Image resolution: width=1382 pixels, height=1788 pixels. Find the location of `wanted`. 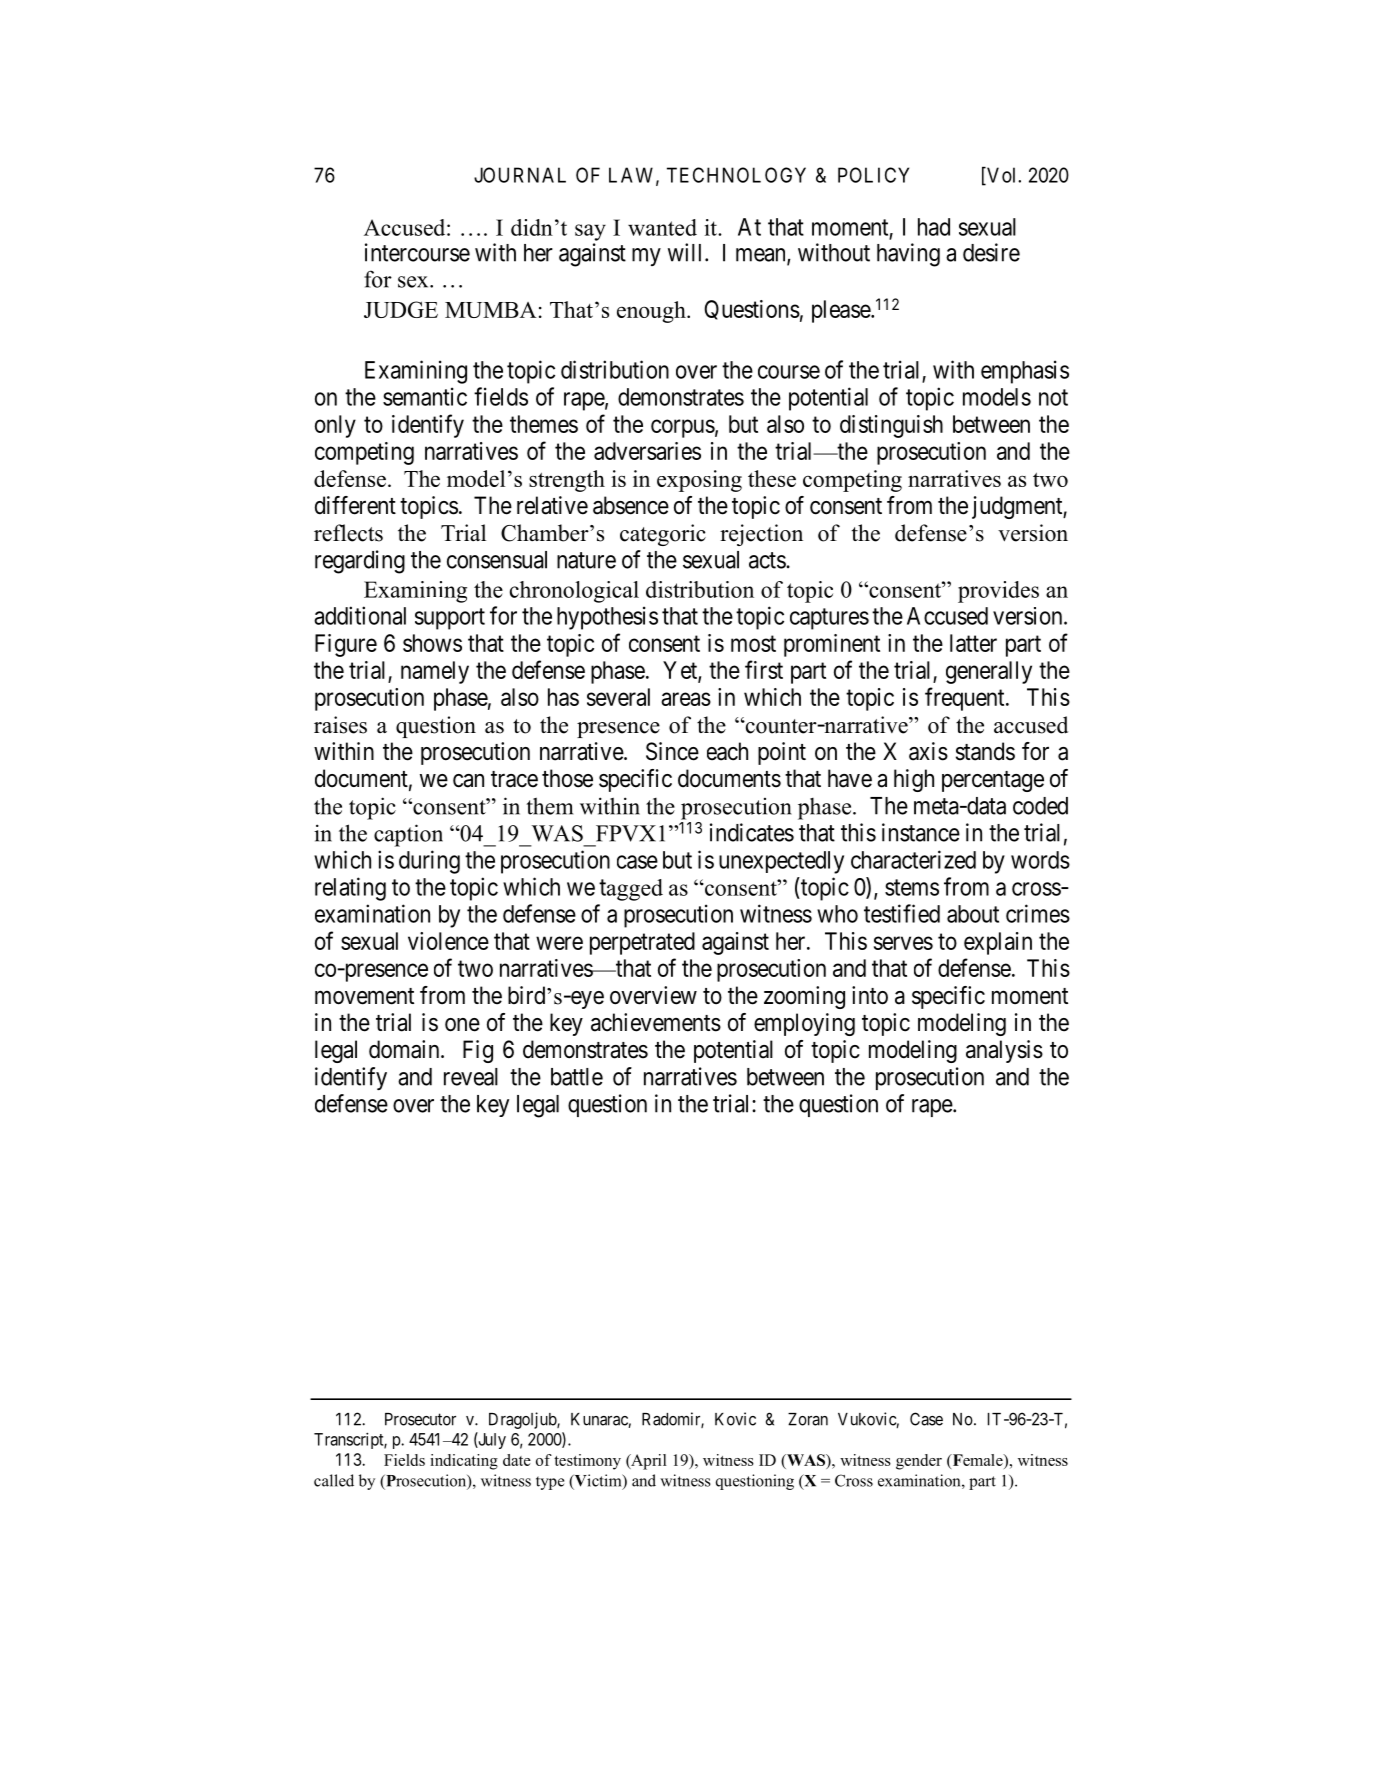

wanted is located at coordinates (662, 227).
